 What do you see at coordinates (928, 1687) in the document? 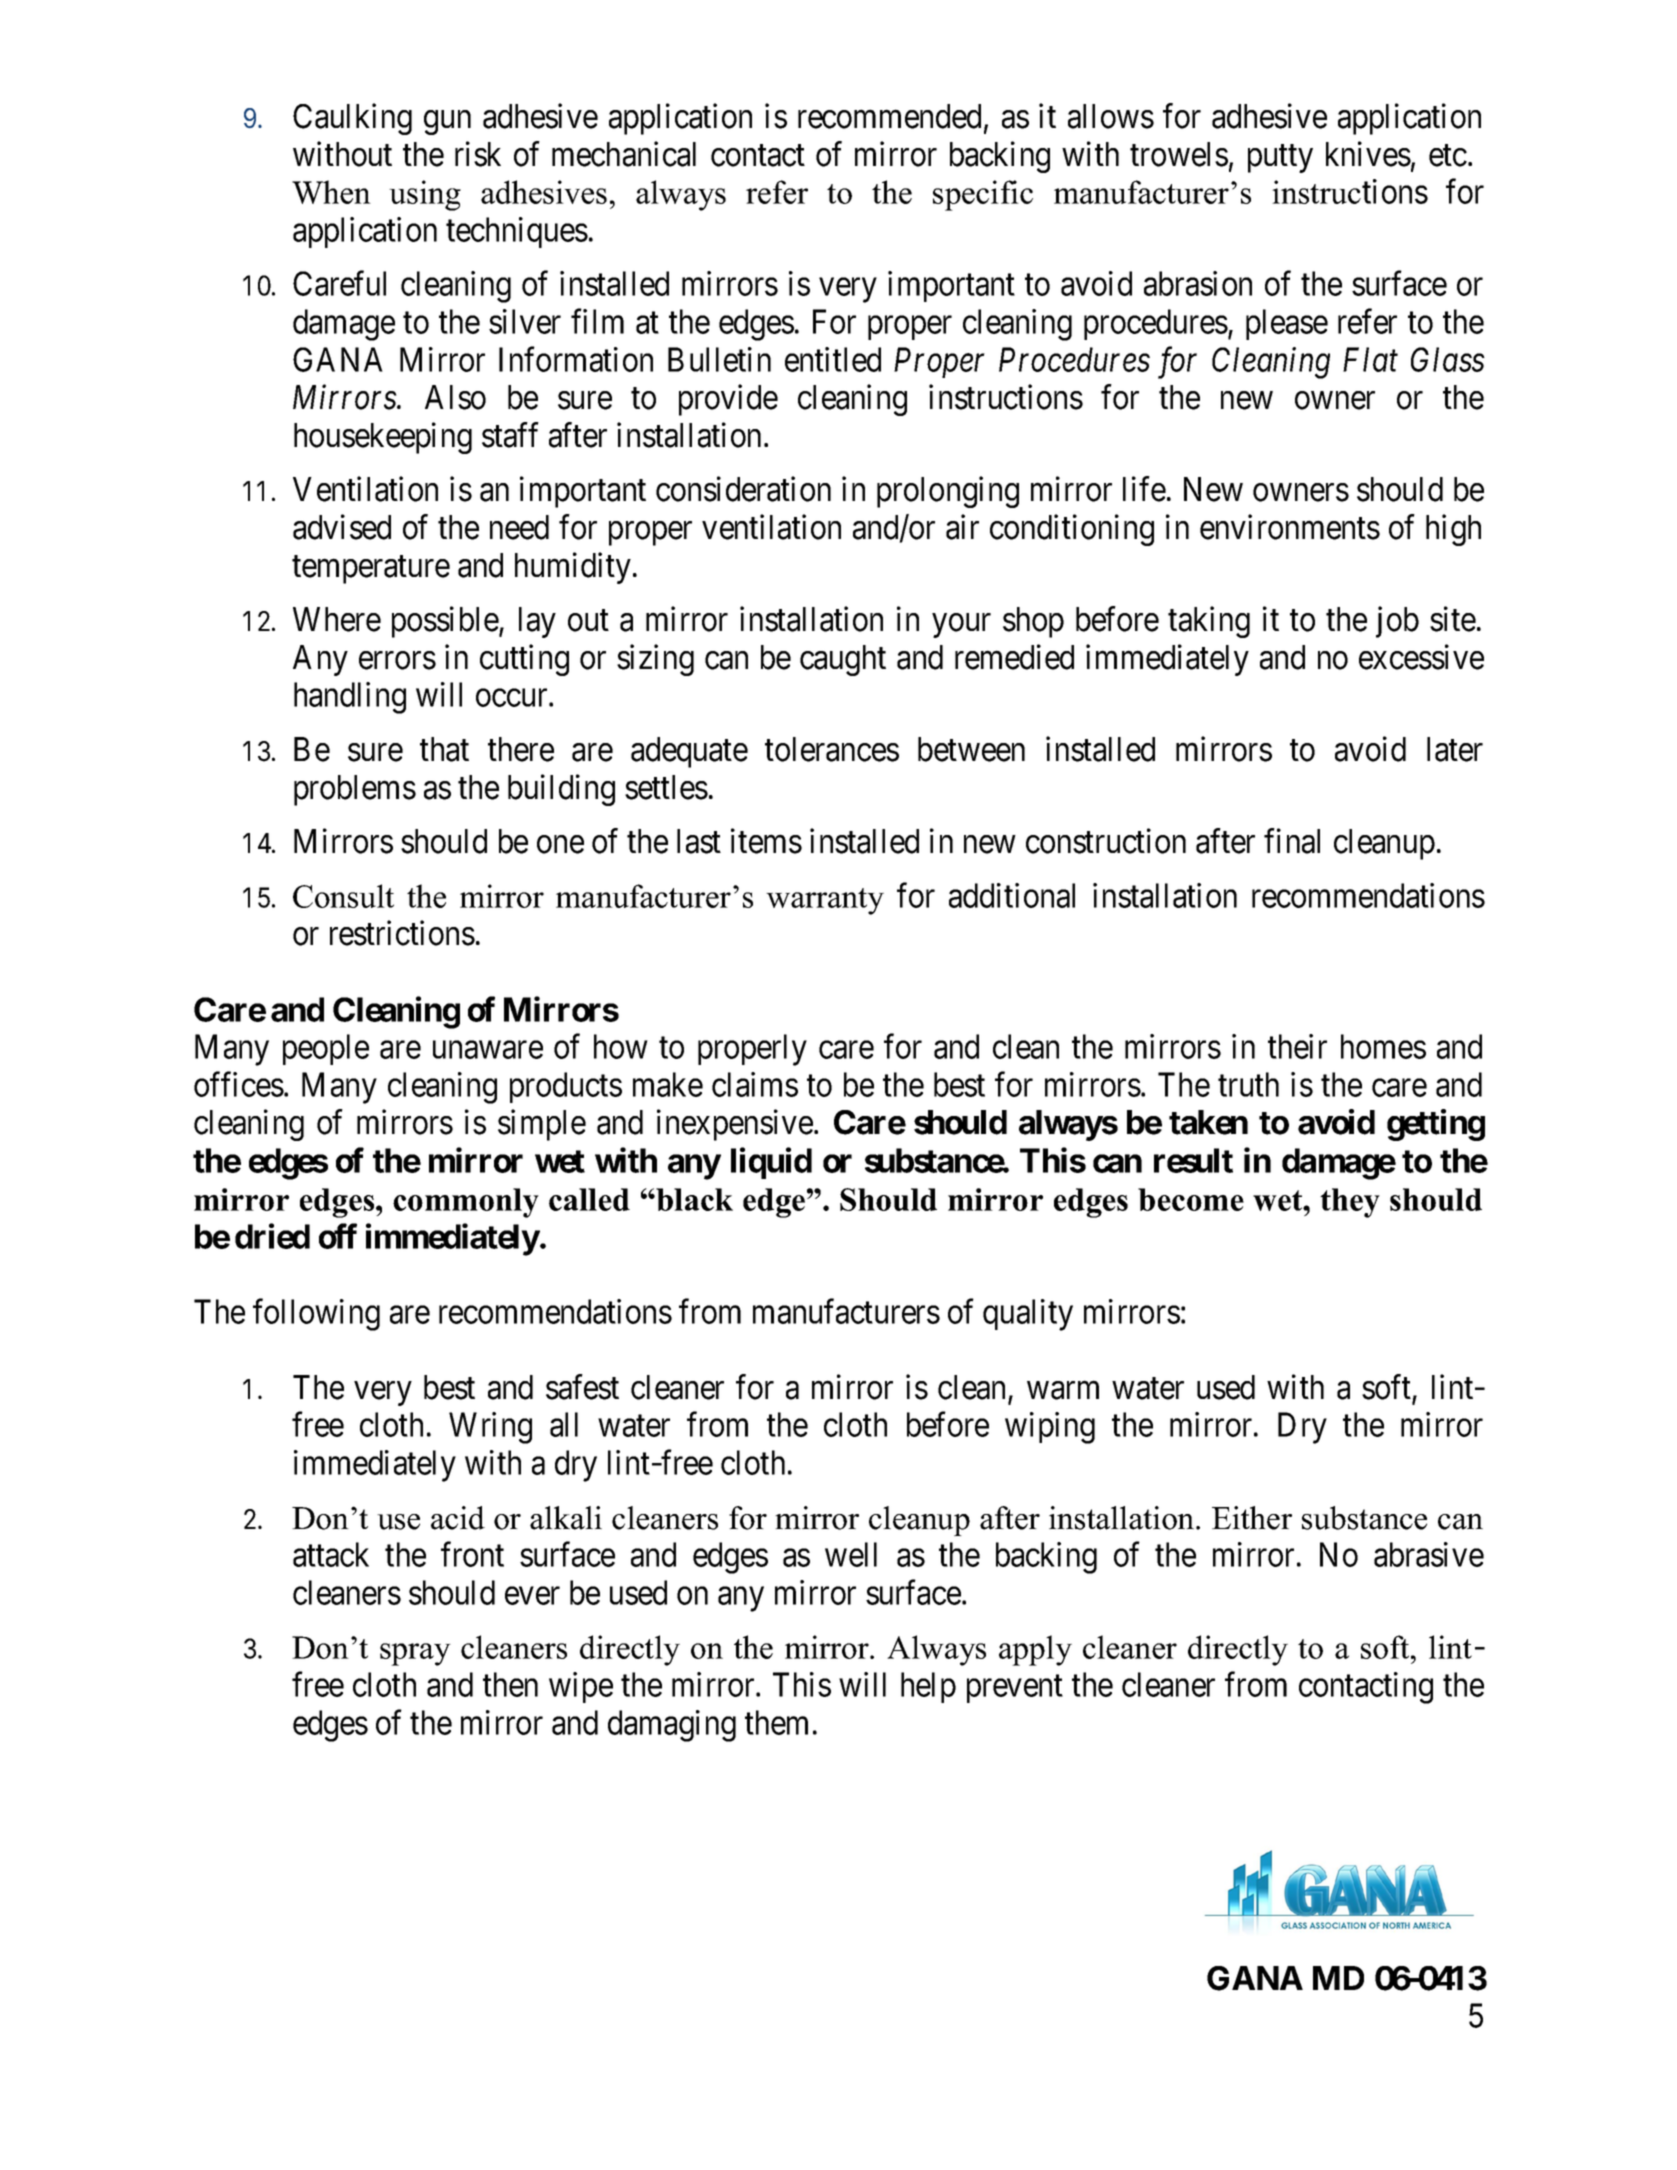
I see `help` at bounding box center [928, 1687].
